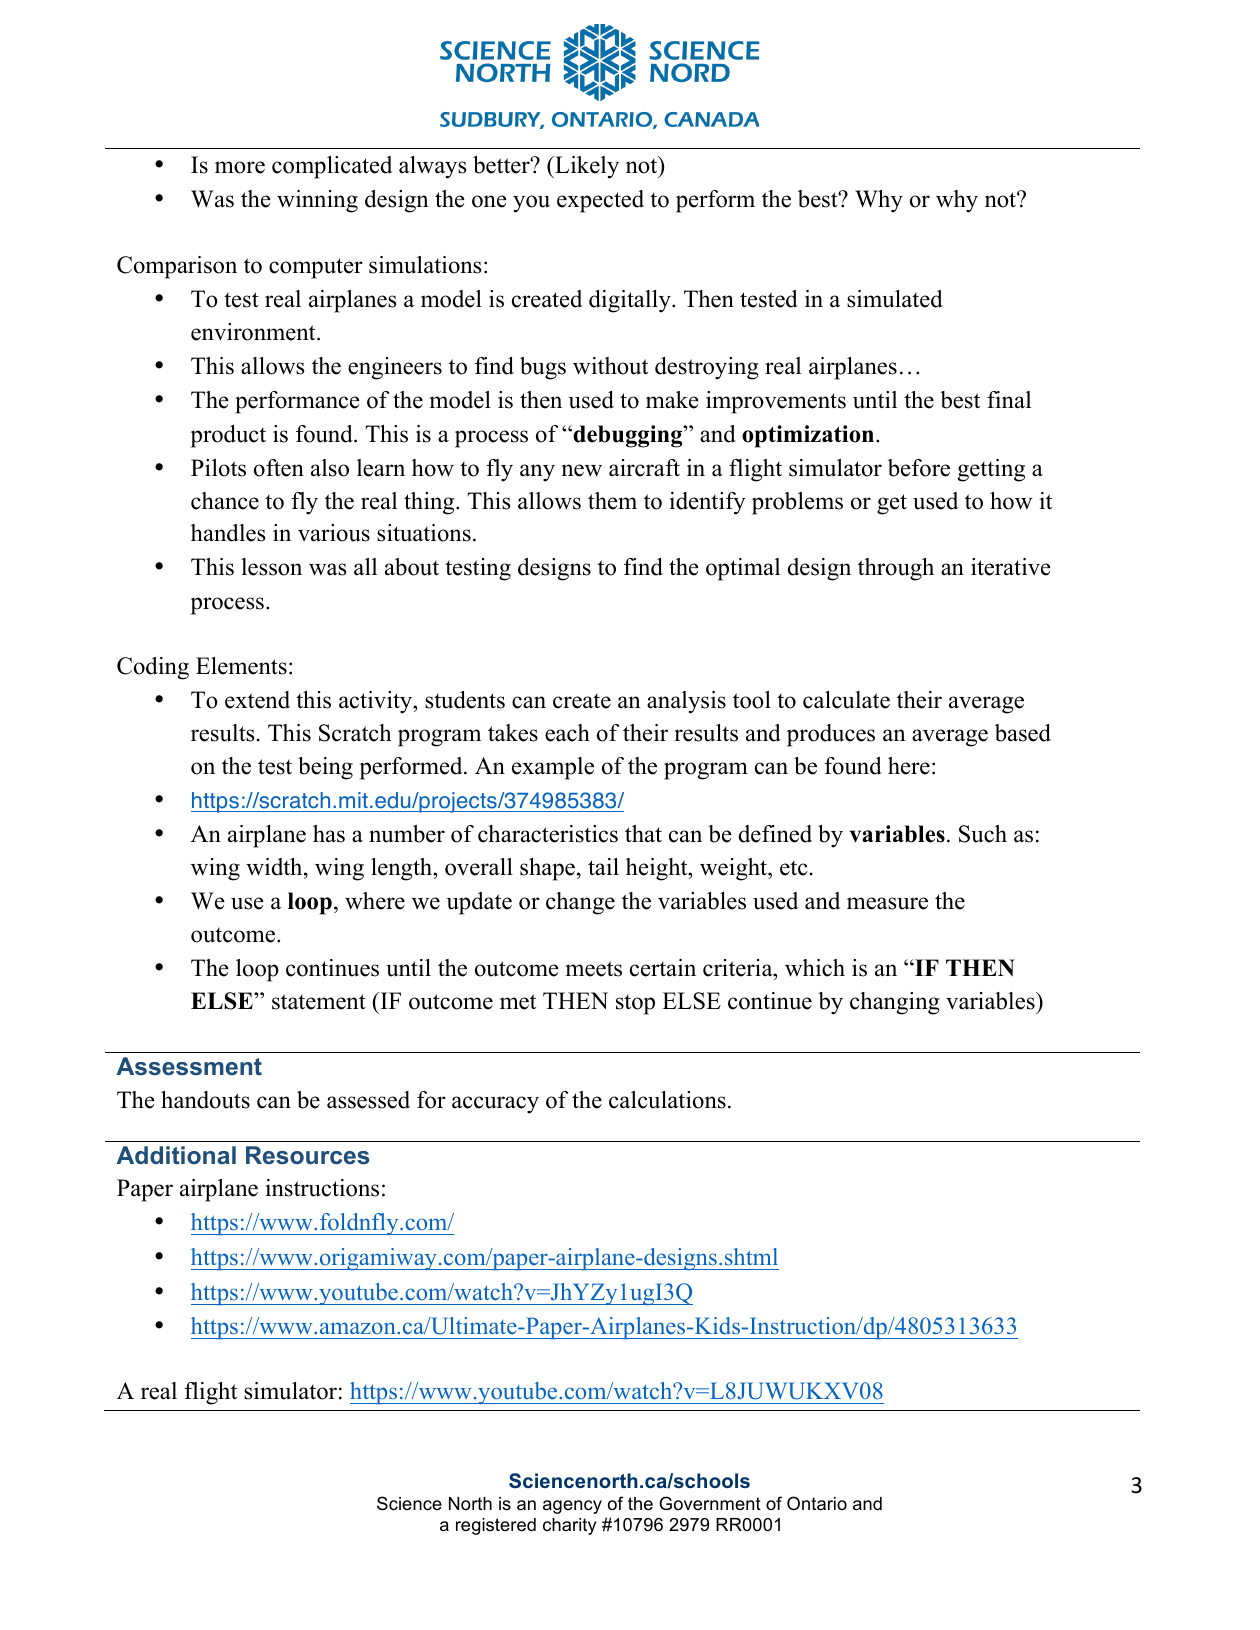  What do you see at coordinates (275, 867) in the screenshot?
I see `width` at bounding box center [275, 867].
